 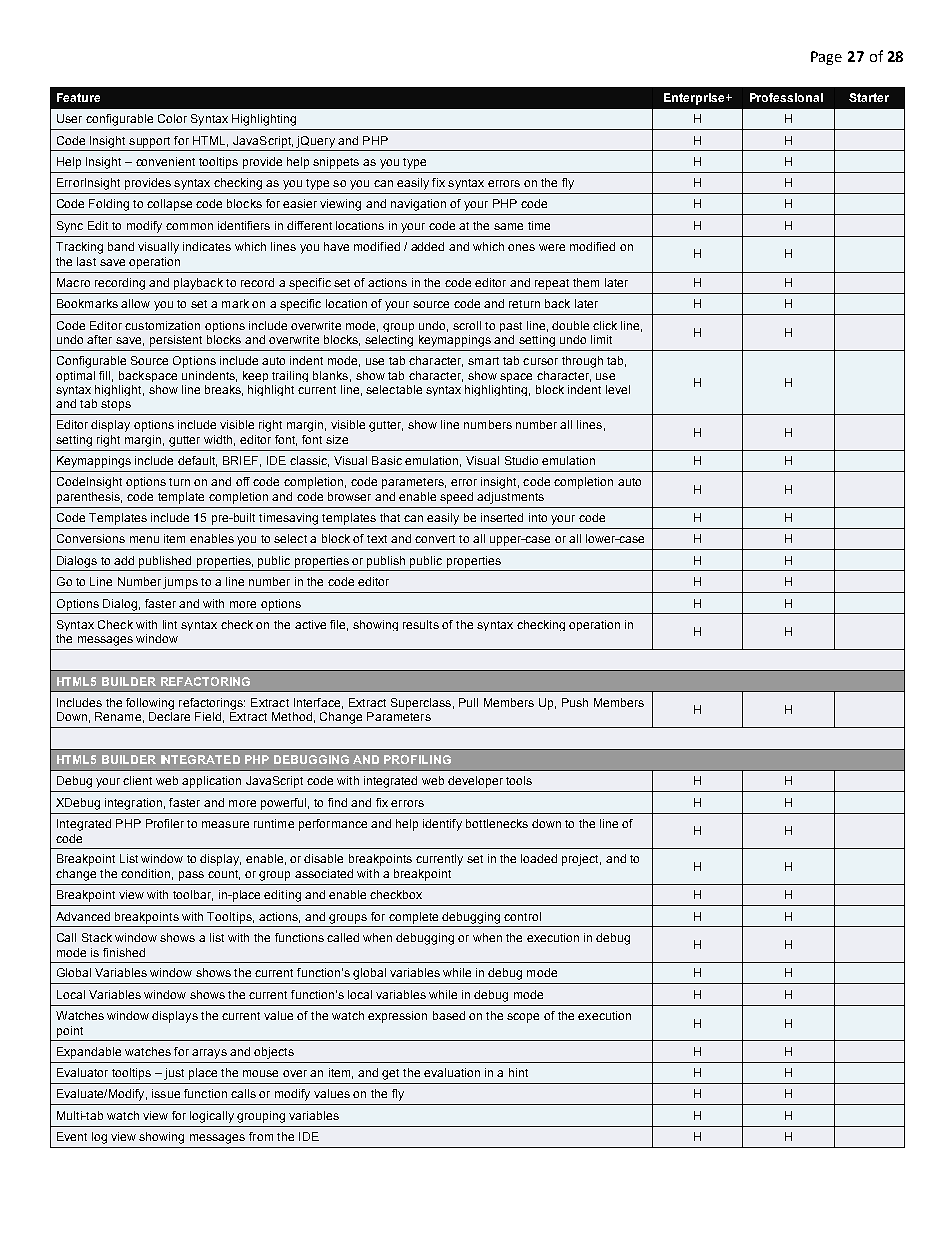 What do you see at coordinates (575, 702) in the image?
I see `Push` at bounding box center [575, 702].
